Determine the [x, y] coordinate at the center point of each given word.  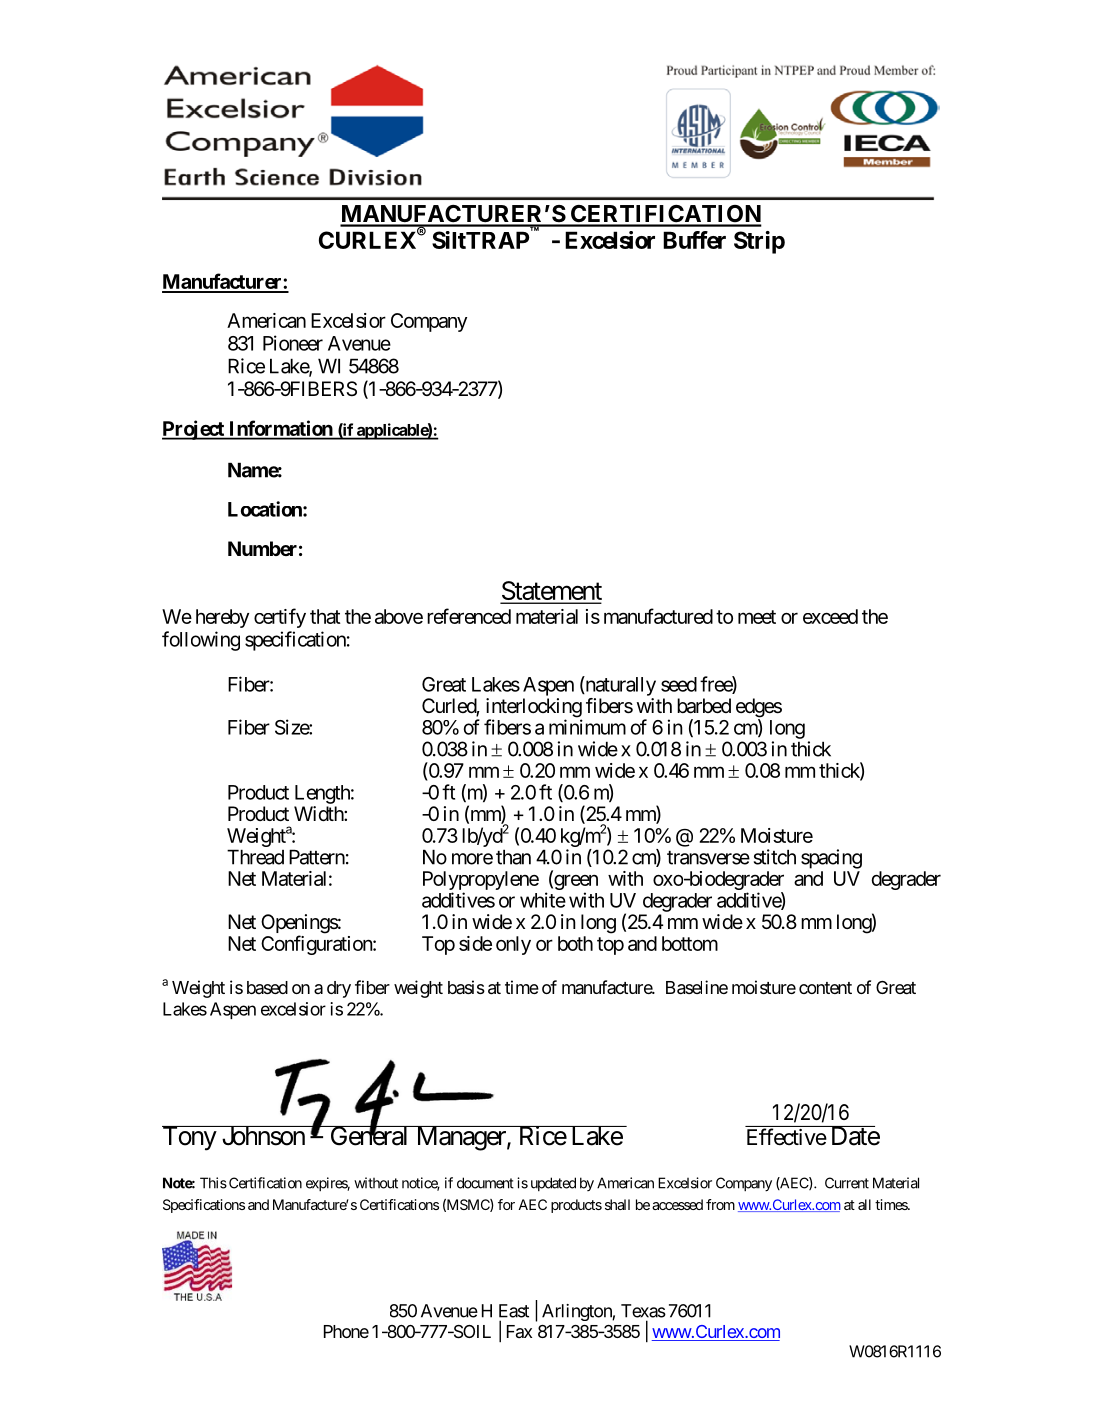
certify [280, 618]
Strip [759, 242]
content [825, 988]
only [513, 945]
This [213, 1183]
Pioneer [293, 343]
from [720, 1204]
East [514, 1311]
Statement [551, 592]
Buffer [694, 240]
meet [757, 617]
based [267, 987]
